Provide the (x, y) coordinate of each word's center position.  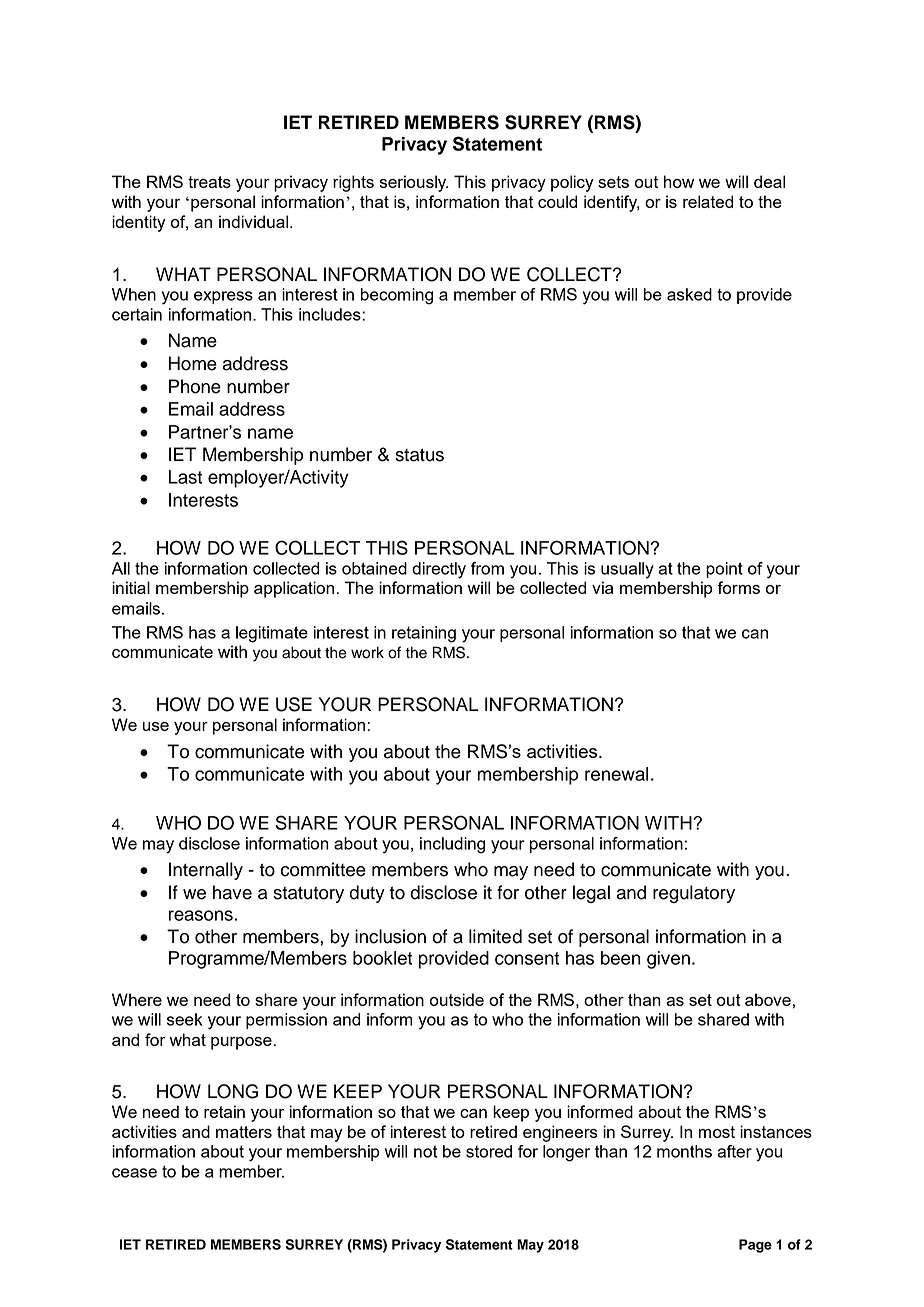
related (708, 201)
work (367, 653)
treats (209, 182)
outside (457, 999)
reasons (201, 915)
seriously (414, 183)
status (419, 455)
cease (134, 1173)
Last (185, 477)
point (724, 570)
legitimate (272, 634)
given (668, 960)
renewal (616, 774)
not (426, 1151)
